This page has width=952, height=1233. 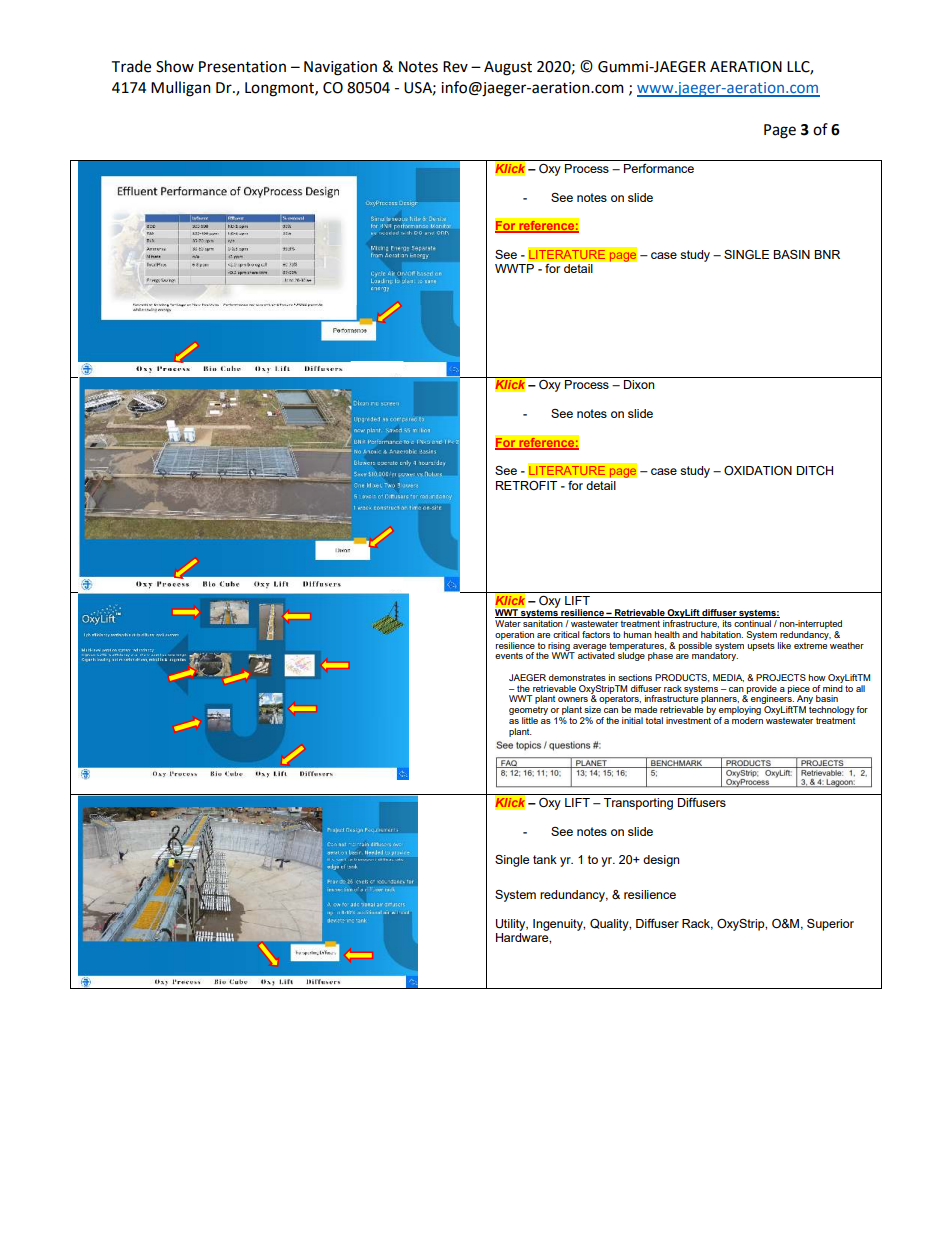 I want to click on operation, so click(x=514, y=635).
